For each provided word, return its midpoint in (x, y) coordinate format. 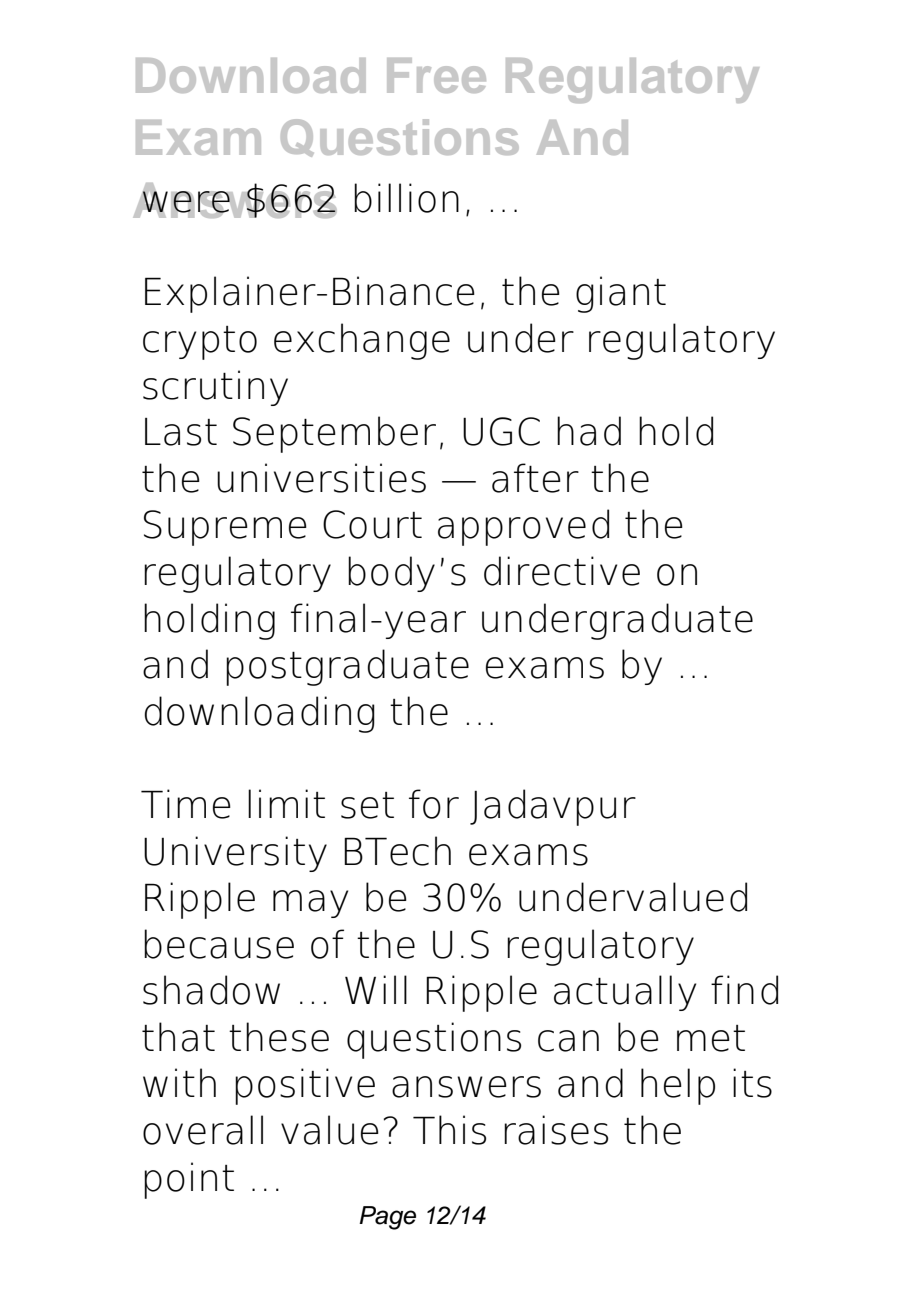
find (744, 990)
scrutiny (215, 388)
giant (621, 294)
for (434, 804)
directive (562, 571)
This (449, 1130)
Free (436, 75)
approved (523, 527)
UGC (501, 431)
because (219, 944)
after (535, 478)
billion (406, 198)
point (189, 1180)
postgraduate (347, 667)
